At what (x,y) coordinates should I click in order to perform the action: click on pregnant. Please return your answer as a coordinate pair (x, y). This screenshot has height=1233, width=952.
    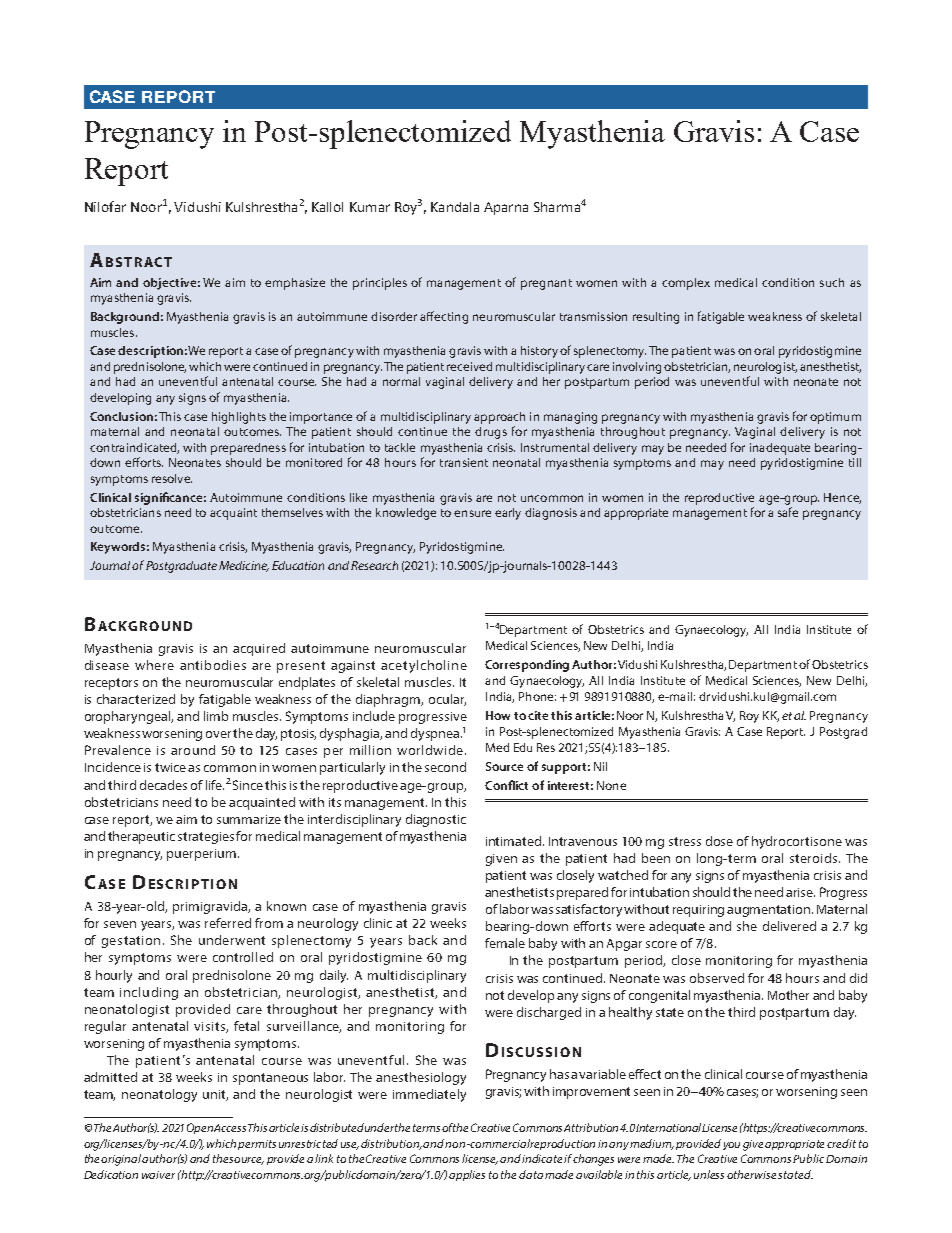
    Looking at the image, I should click on (546, 284).
